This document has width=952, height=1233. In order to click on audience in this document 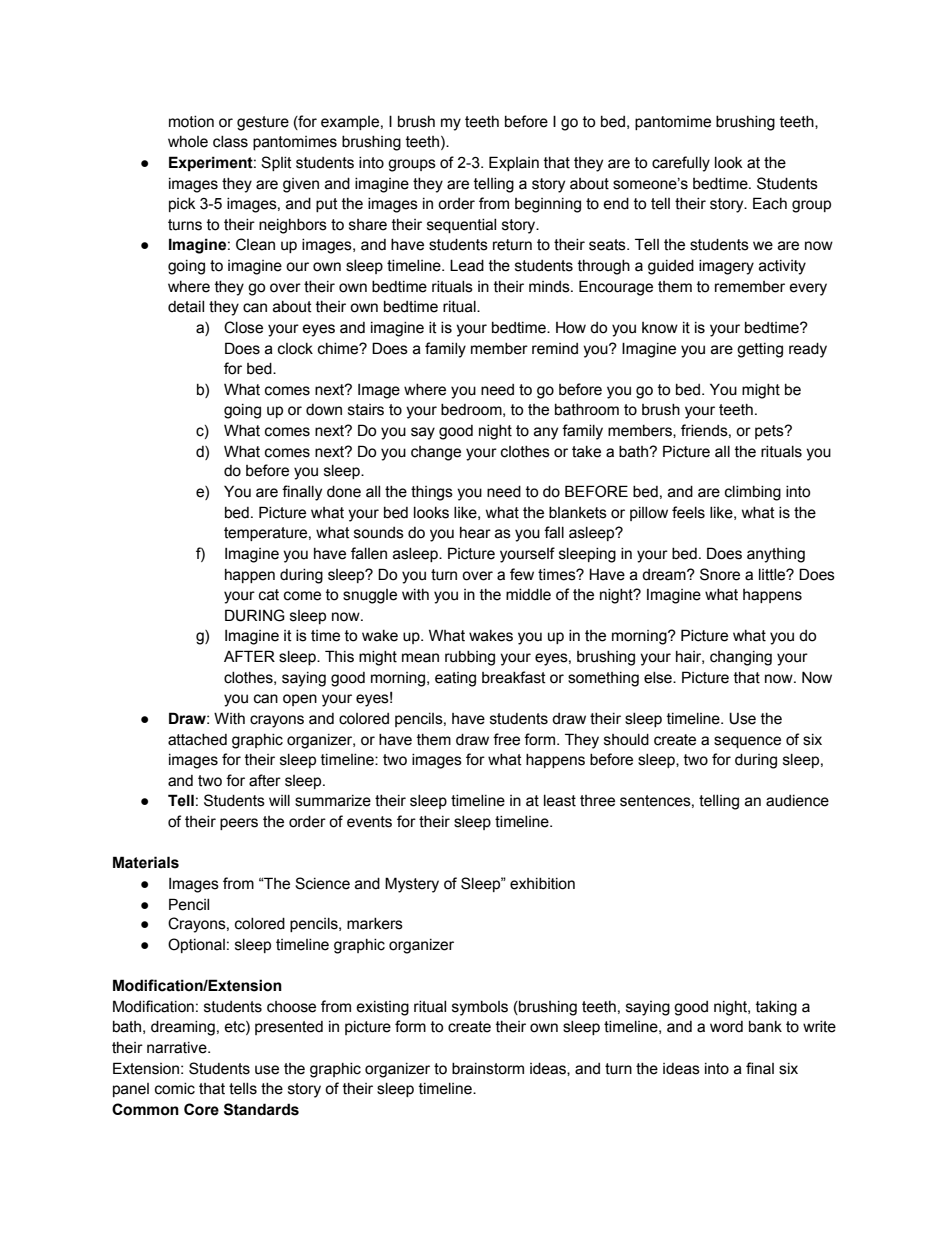, I will do `click(797, 801)`.
